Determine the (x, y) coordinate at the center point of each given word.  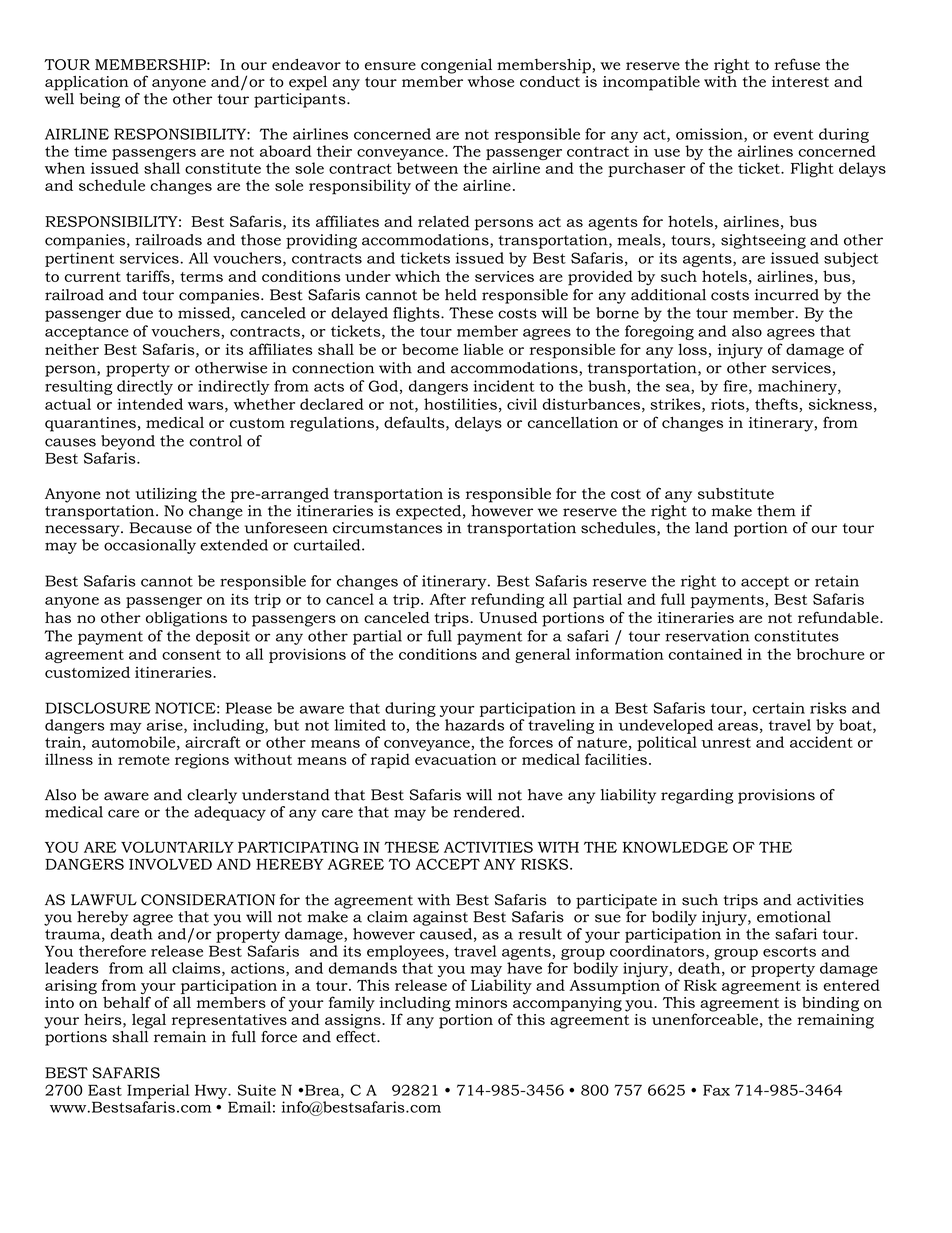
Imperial (158, 1091)
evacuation (456, 759)
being (99, 100)
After (447, 599)
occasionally (150, 546)
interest (800, 81)
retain (837, 581)
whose (491, 81)
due (139, 313)
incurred (787, 295)
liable (483, 349)
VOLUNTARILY (177, 847)
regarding (697, 796)
